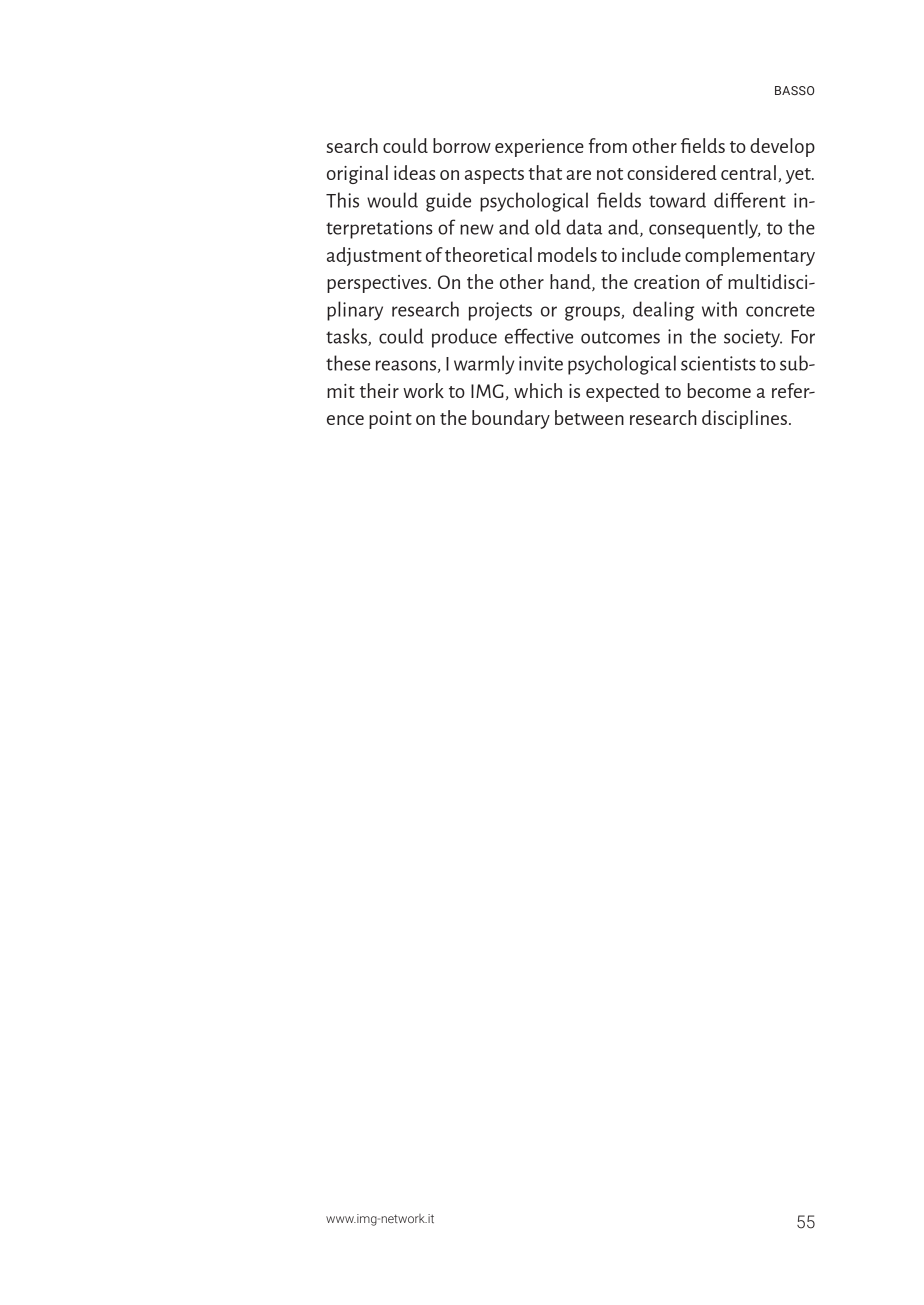  Describe the element at coordinates (750, 256) in the screenshot. I see `complementary` at that location.
